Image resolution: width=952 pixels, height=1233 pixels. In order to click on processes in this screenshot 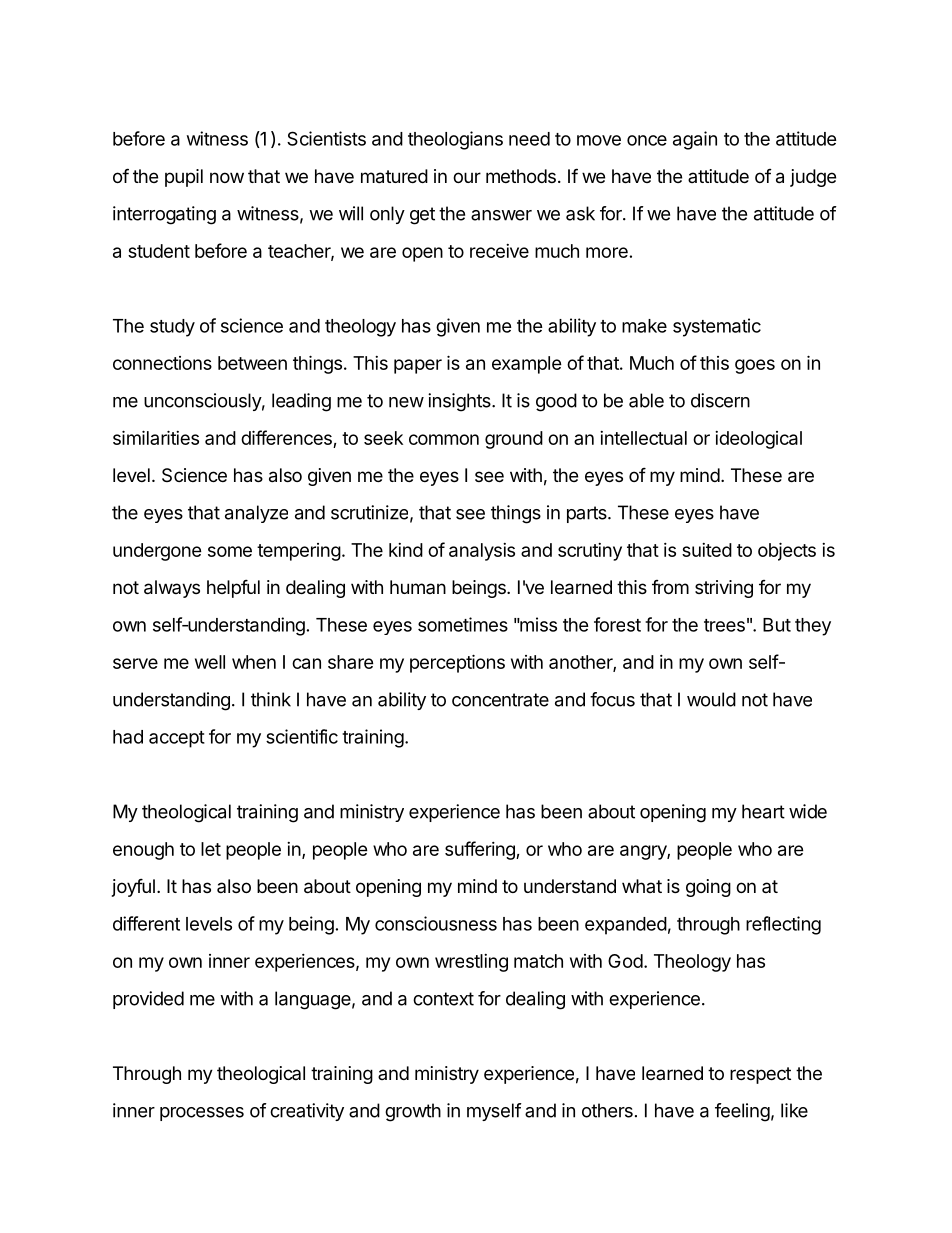, I will do `click(202, 1114)`.
